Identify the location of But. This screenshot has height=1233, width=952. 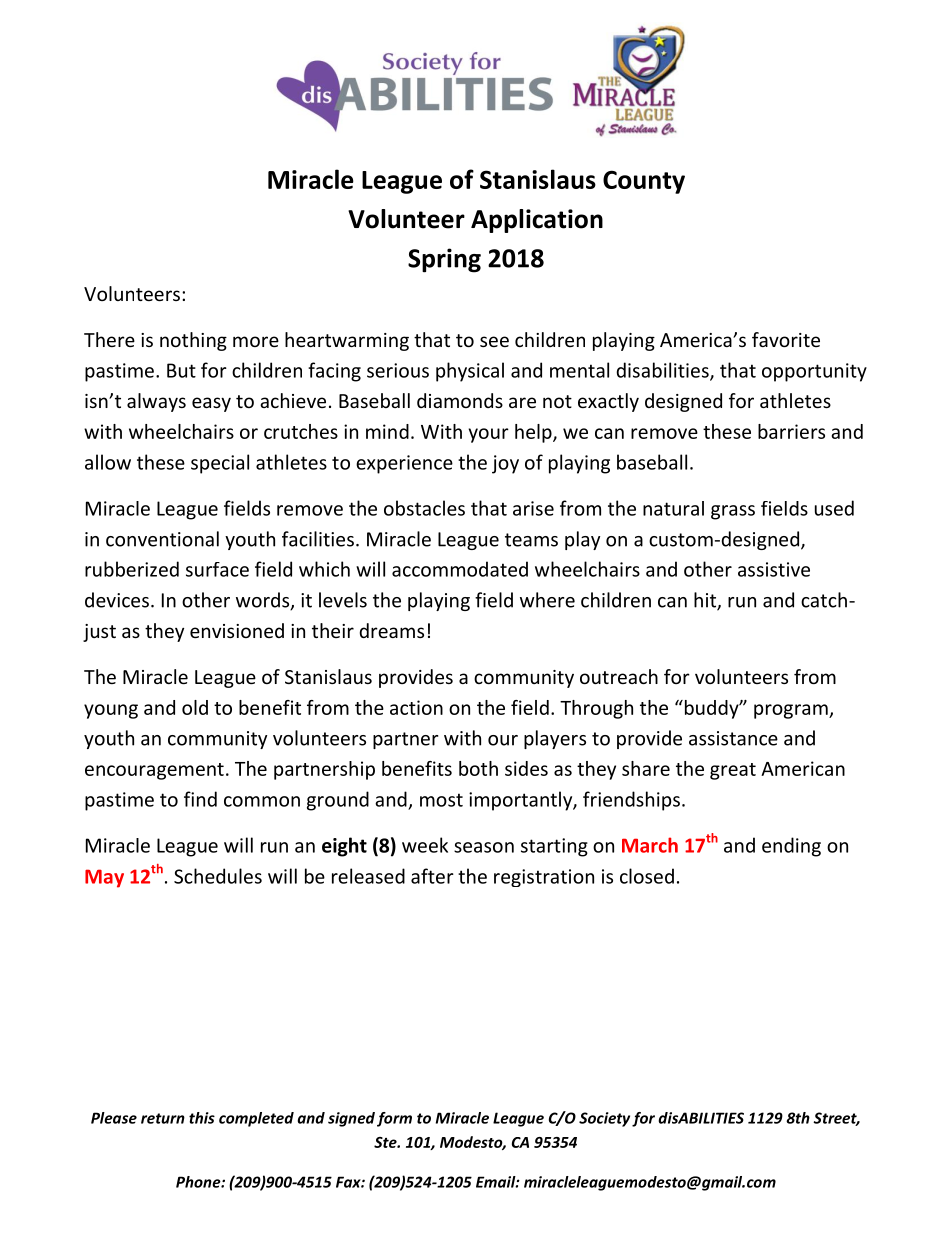
(181, 370).
